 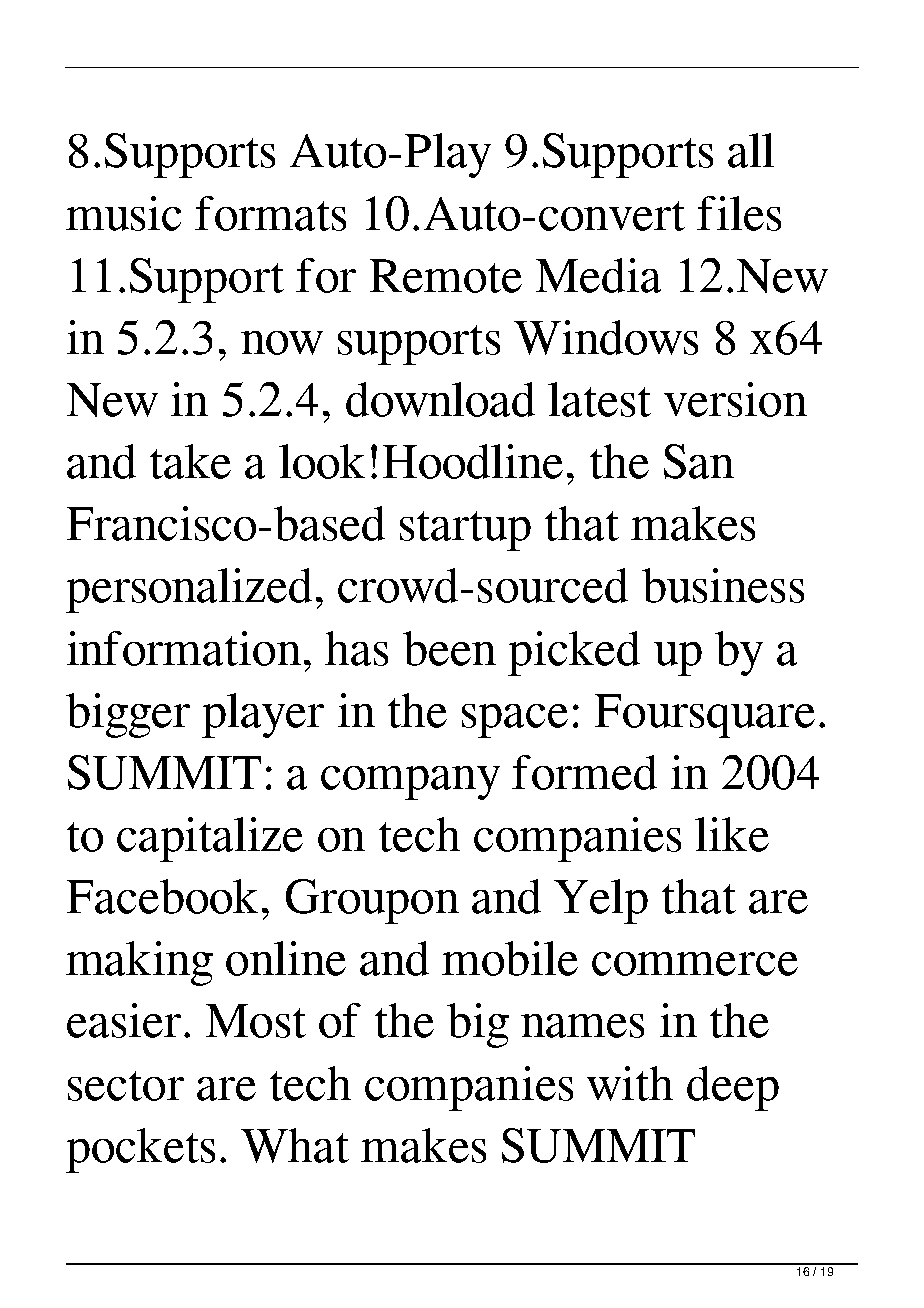 What do you see at coordinates (126, 1086) in the page?
I see `sector` at bounding box center [126, 1086].
